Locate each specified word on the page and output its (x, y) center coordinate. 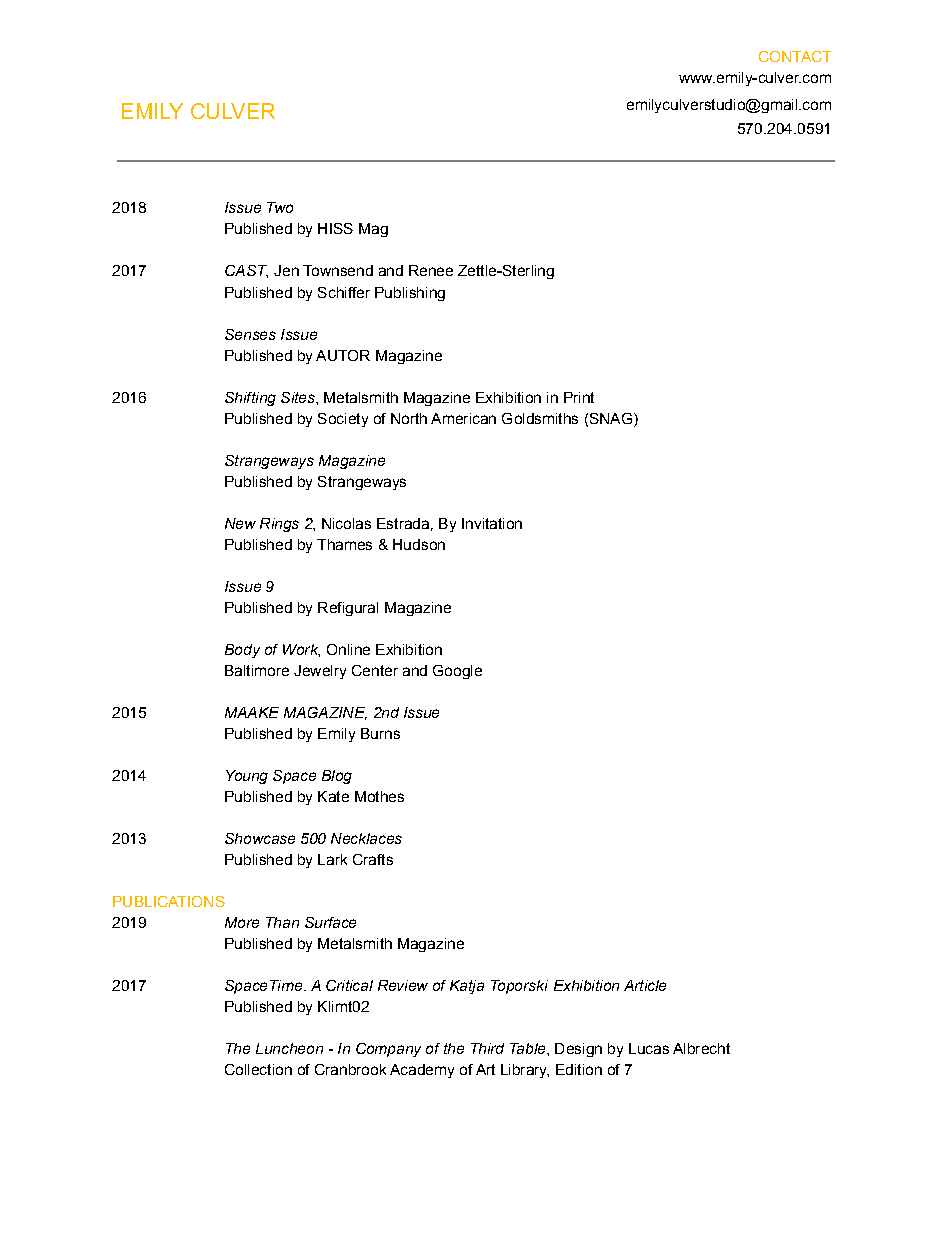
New (240, 523)
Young (247, 777)
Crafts (373, 859)
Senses (250, 334)
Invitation (492, 523)
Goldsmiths (540, 418)
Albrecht (701, 1048)
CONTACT (795, 56)
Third (487, 1048)
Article (645, 985)
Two (280, 207)
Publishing (410, 294)
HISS (335, 228)
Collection (258, 1069)
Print (579, 397)
